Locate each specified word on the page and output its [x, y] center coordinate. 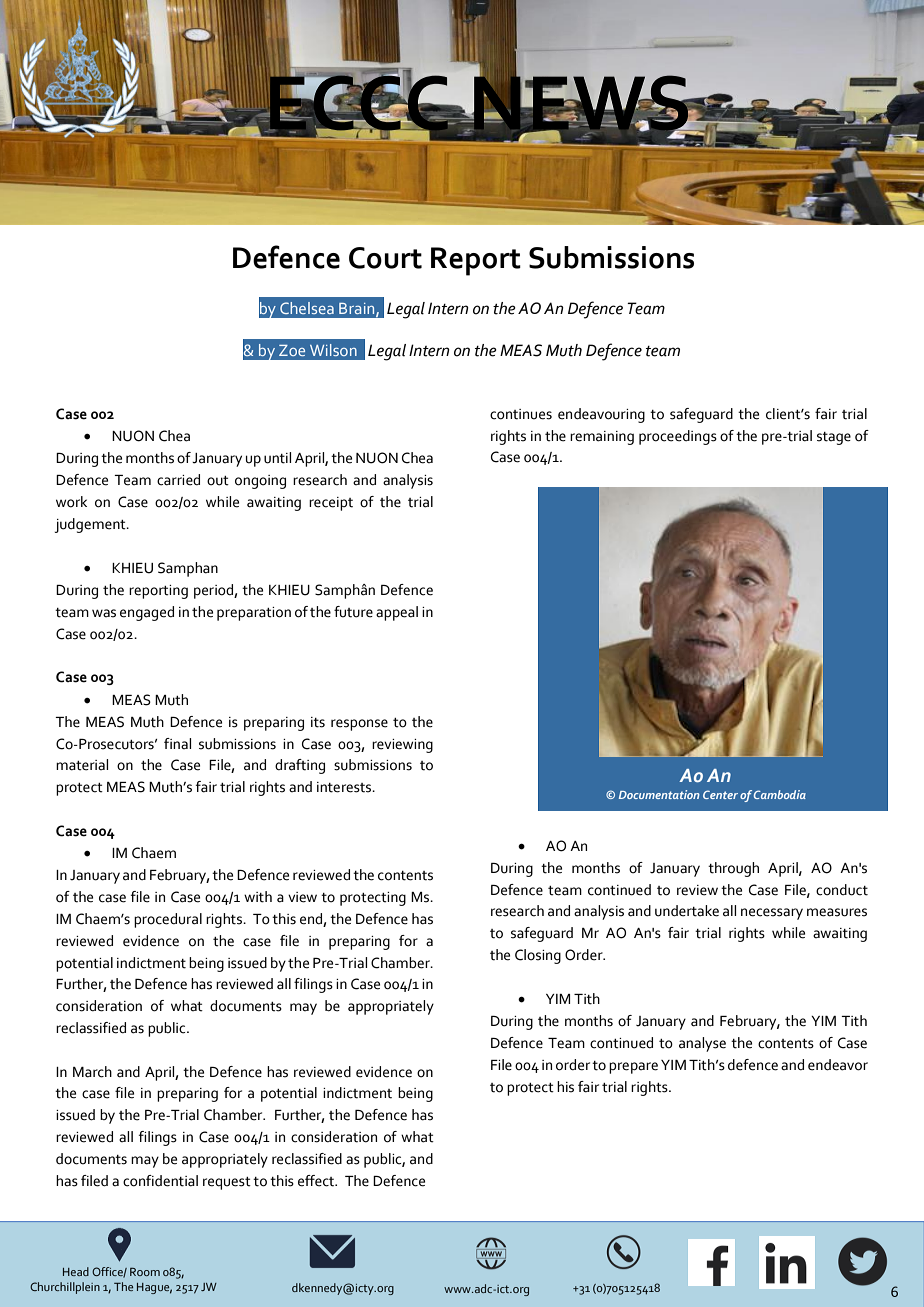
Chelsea [307, 308]
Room [145, 1272]
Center [720, 794]
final [177, 743]
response [359, 725]
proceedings [678, 437]
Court [385, 258]
